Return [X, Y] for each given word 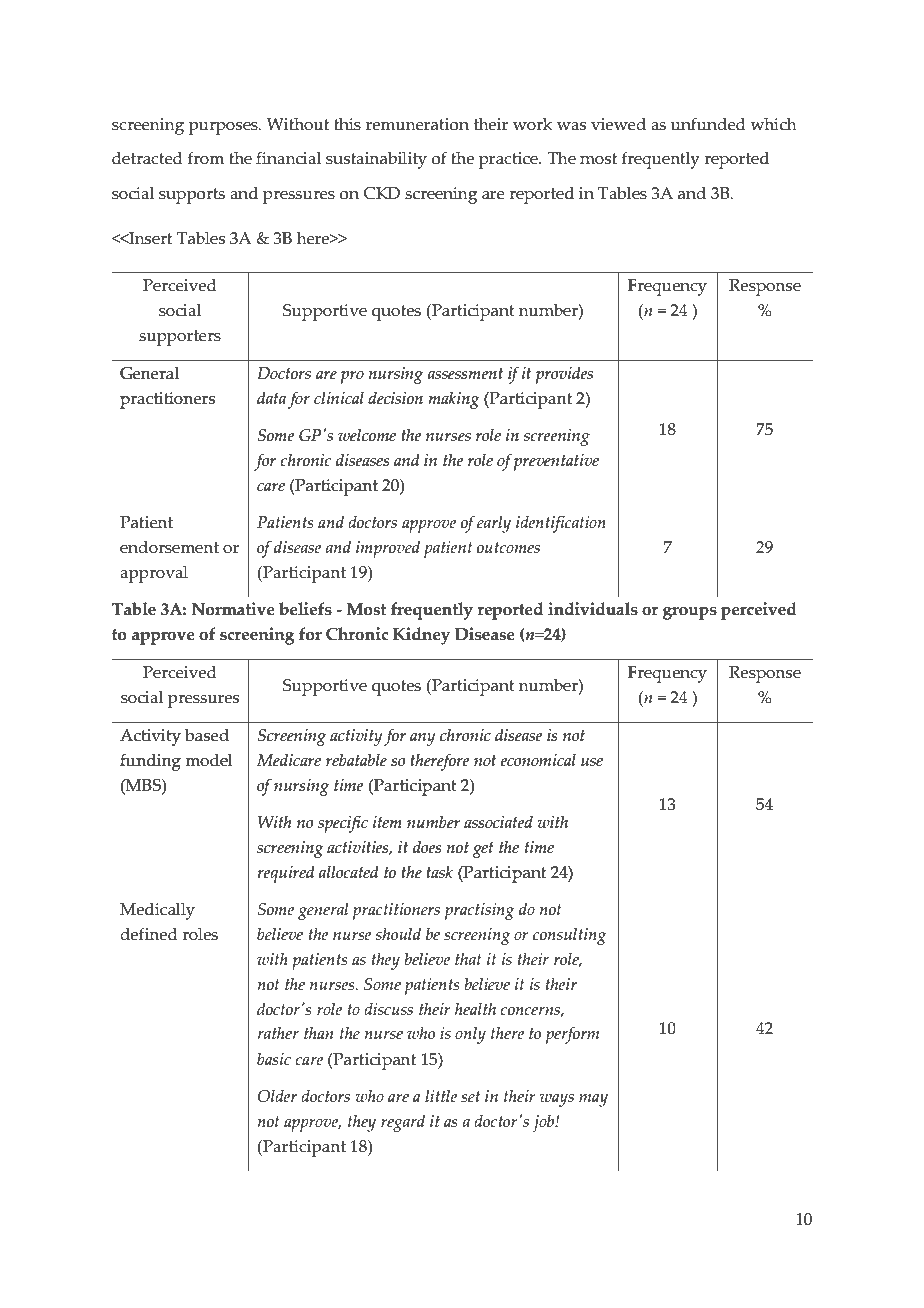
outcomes [508, 548]
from [206, 158]
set [470, 1097]
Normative [233, 609]
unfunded [708, 124]
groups [690, 613]
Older [277, 1096]
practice [509, 160]
